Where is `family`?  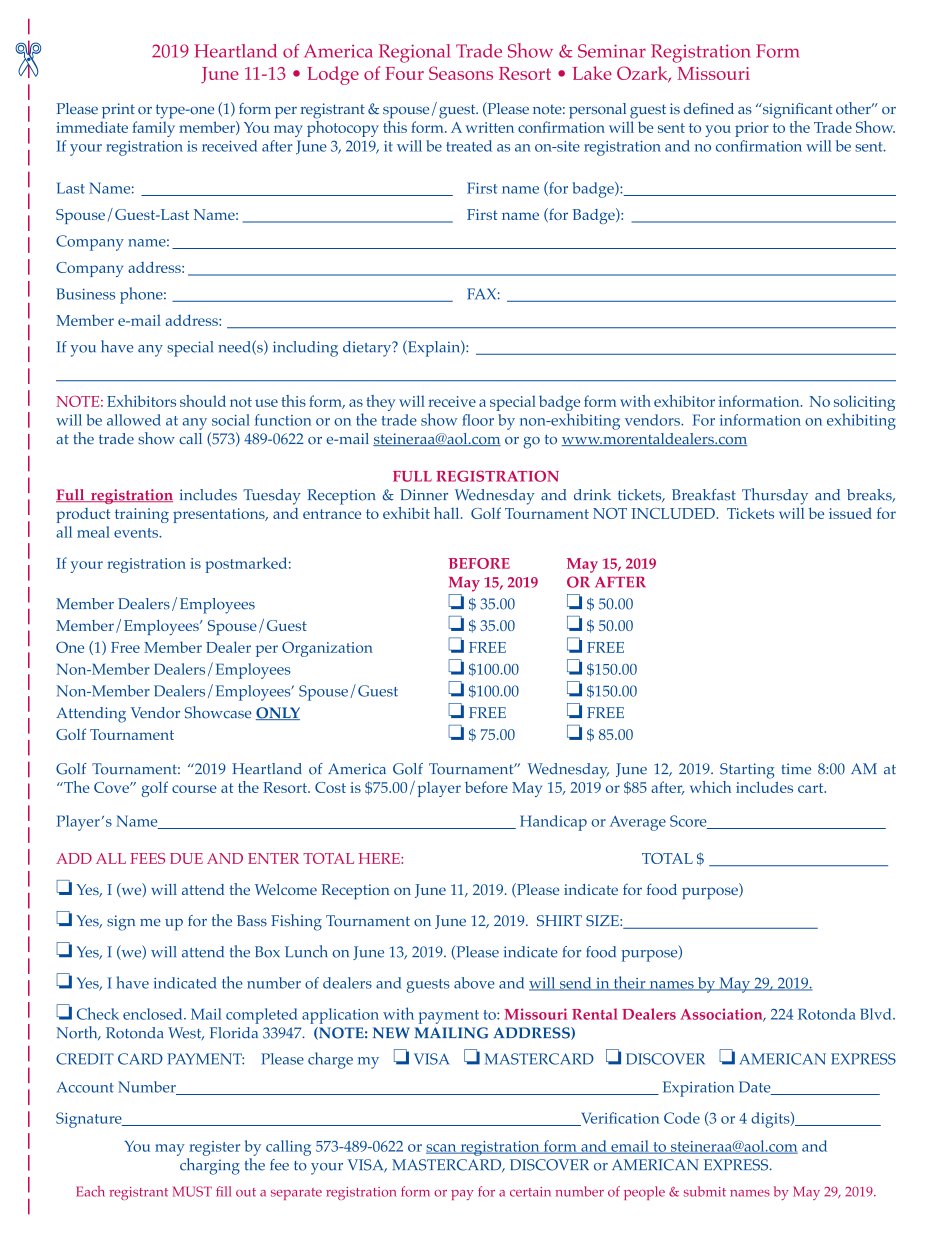
family is located at coordinates (153, 129).
